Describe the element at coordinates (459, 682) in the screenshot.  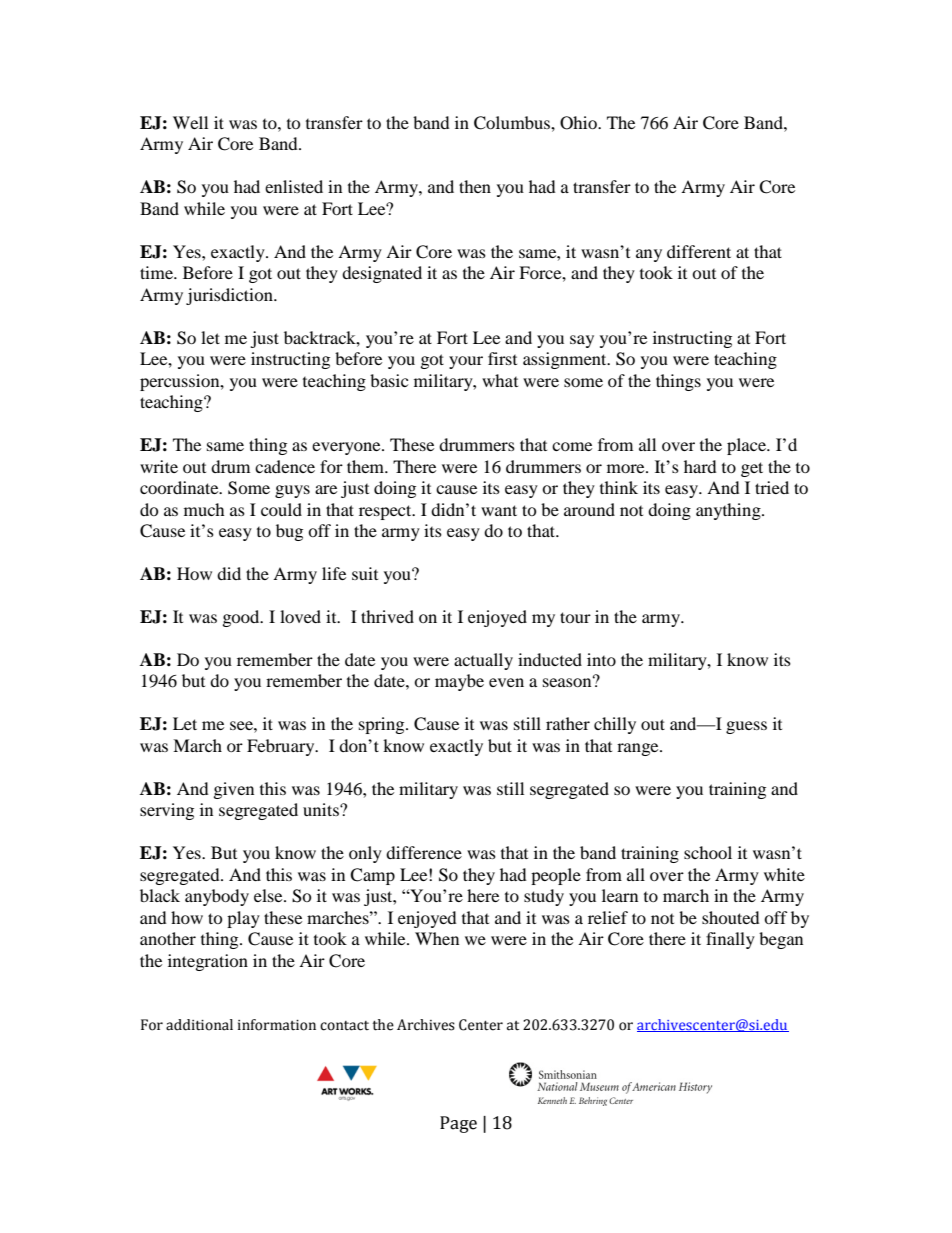
I see `maybe` at that location.
